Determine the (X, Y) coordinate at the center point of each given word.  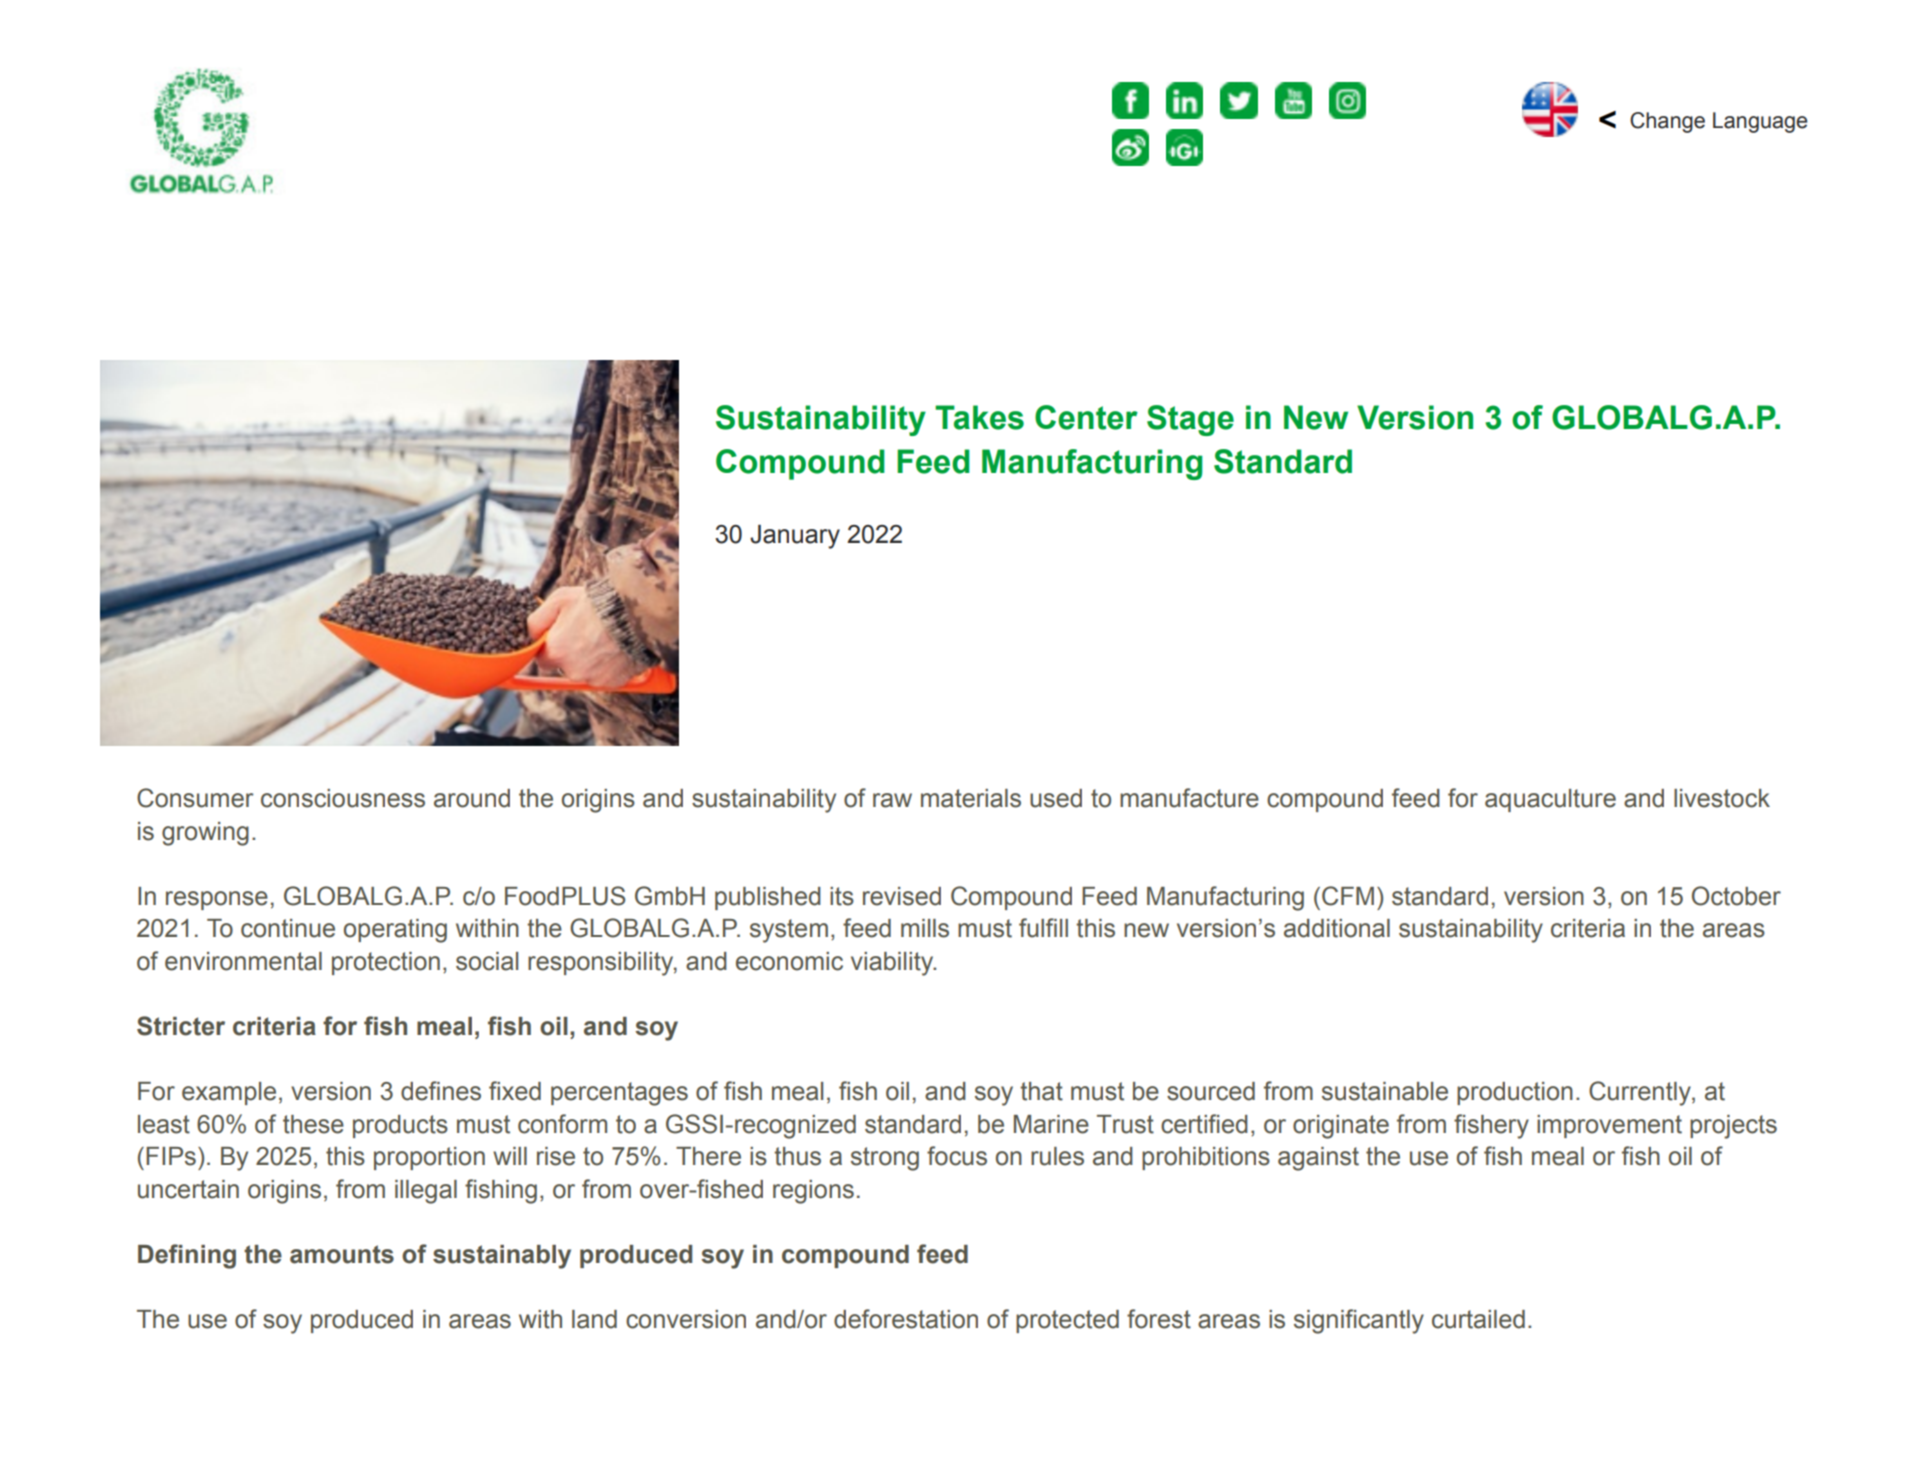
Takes (979, 417)
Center (1086, 417)
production (1515, 1093)
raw (892, 800)
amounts (342, 1254)
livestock (1722, 798)
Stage (1190, 420)
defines (441, 1091)
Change (1667, 122)
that (1041, 1091)
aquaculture (1550, 800)
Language (1760, 122)
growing (205, 834)
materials (971, 798)
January (795, 537)
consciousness (343, 798)
